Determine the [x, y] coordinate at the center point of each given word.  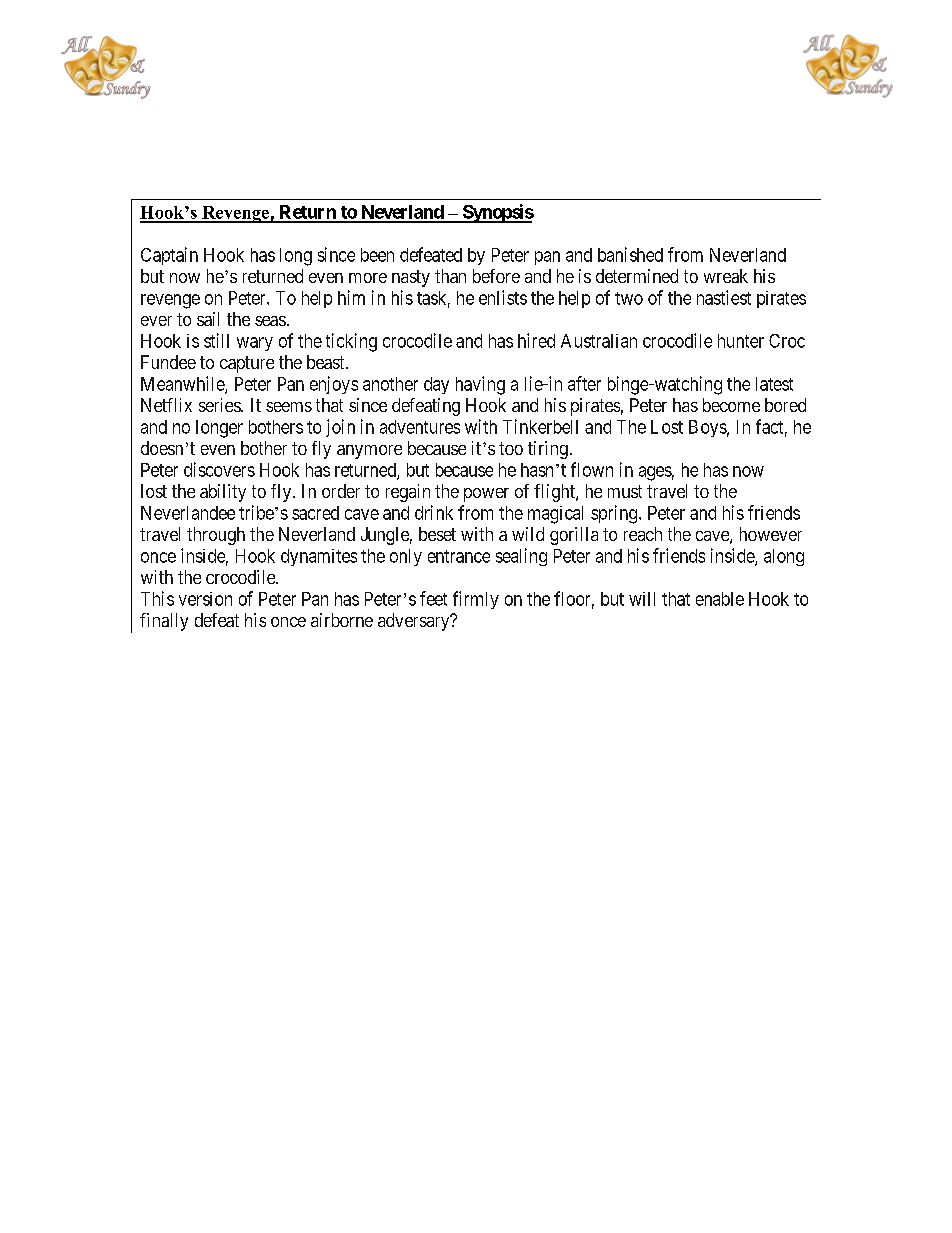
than [450, 276]
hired [536, 340]
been [377, 255]
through [216, 536]
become [731, 405]
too [511, 448]
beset [437, 534]
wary [255, 344]
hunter [741, 341]
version [205, 599]
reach [643, 534]
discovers [219, 469]
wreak [726, 276]
